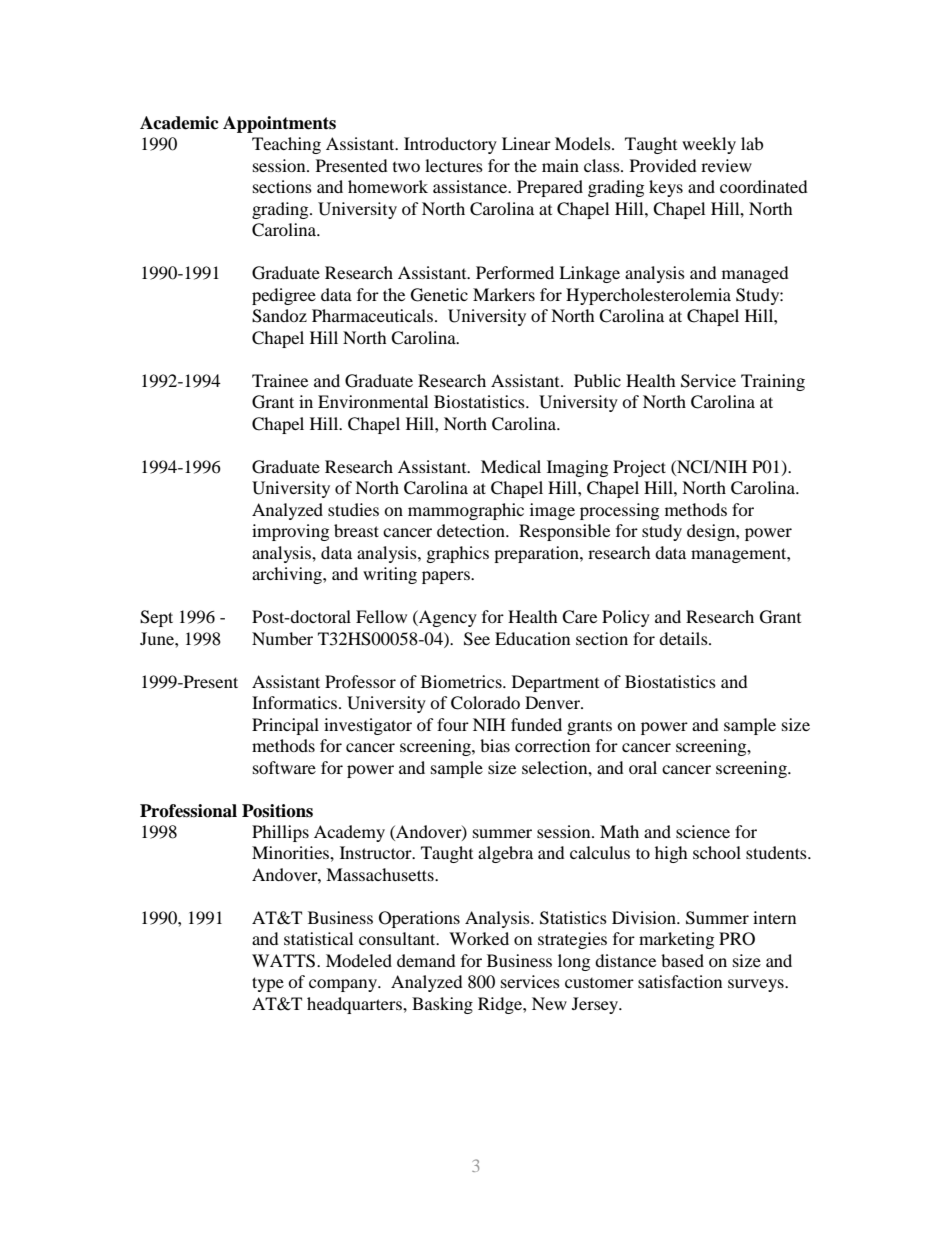  What do you see at coordinates (280, 380) in the image?
I see `Trainee` at bounding box center [280, 380].
